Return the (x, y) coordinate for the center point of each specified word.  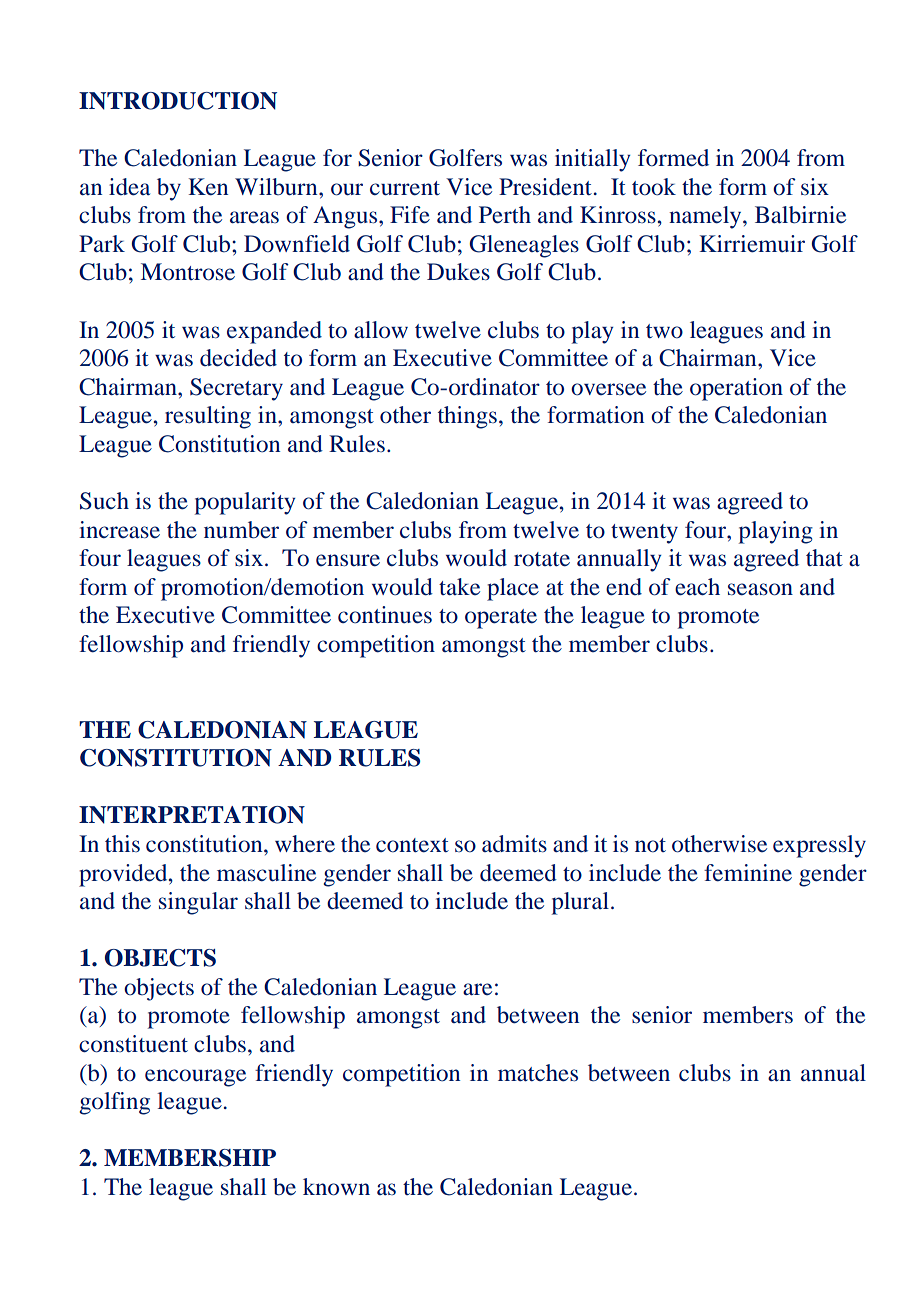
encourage (195, 1078)
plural (580, 903)
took (654, 187)
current (405, 188)
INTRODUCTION (178, 101)
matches (538, 1073)
